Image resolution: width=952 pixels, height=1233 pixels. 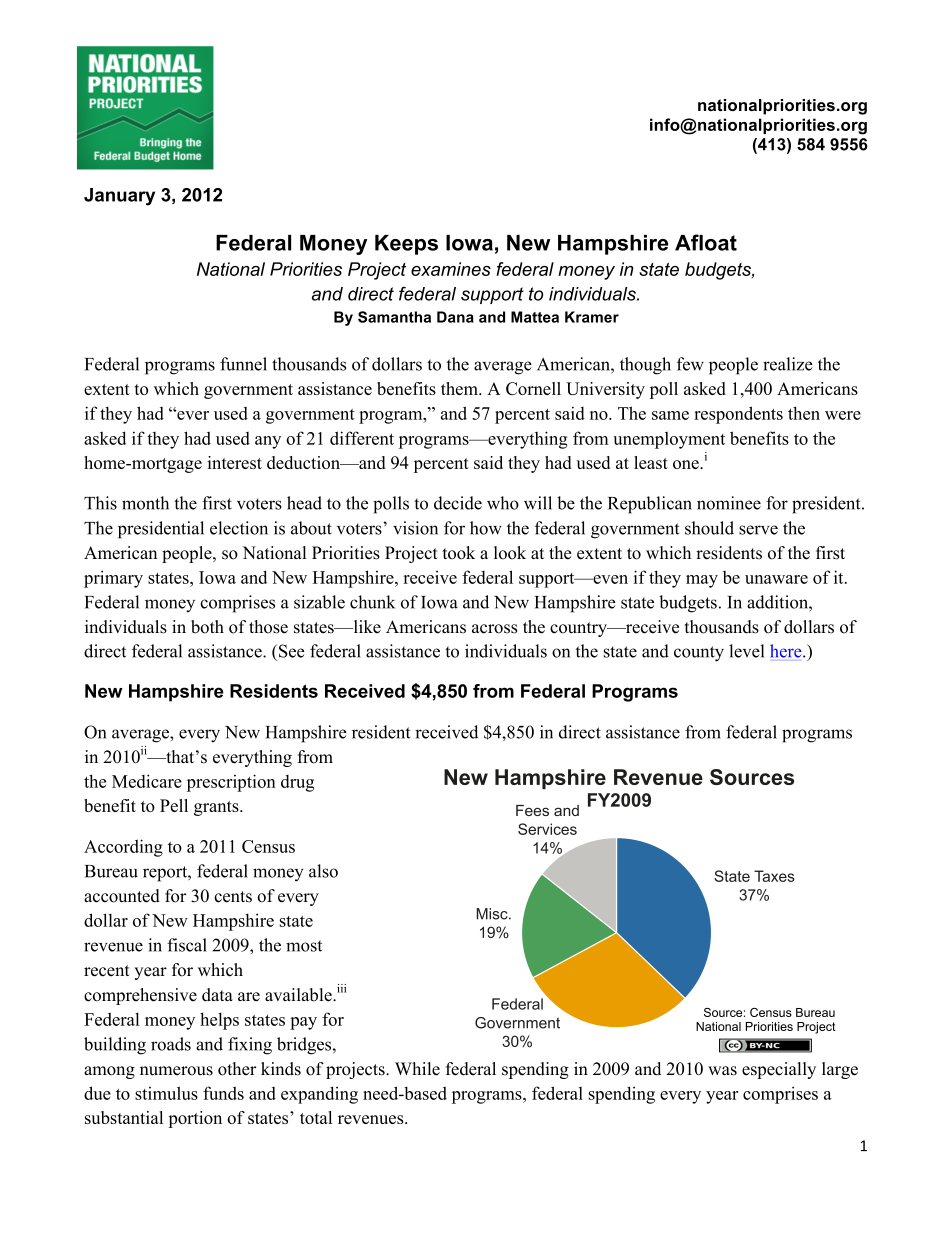 I want to click on Keeps, so click(x=406, y=245).
